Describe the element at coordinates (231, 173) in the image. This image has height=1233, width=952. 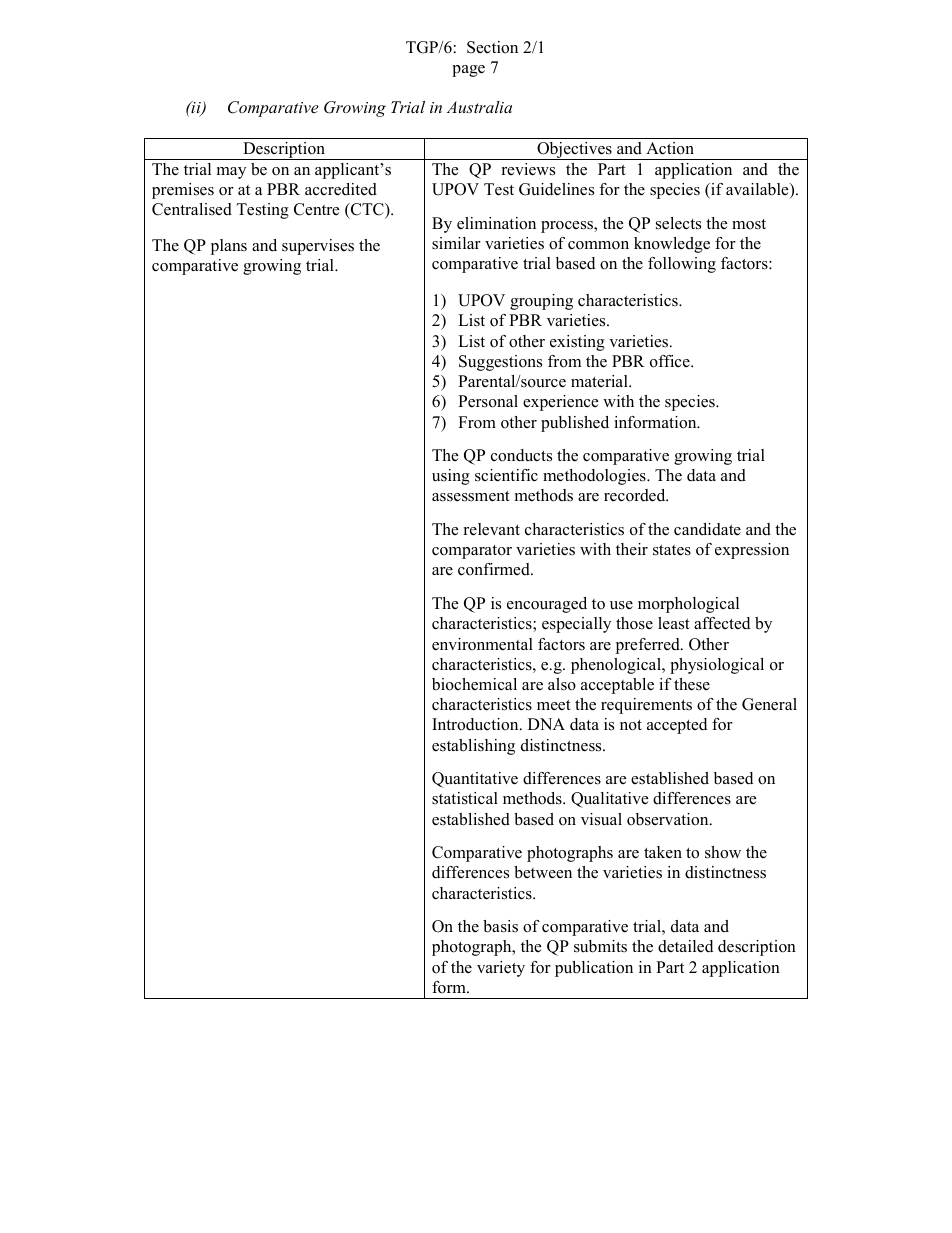
I see `may` at that location.
